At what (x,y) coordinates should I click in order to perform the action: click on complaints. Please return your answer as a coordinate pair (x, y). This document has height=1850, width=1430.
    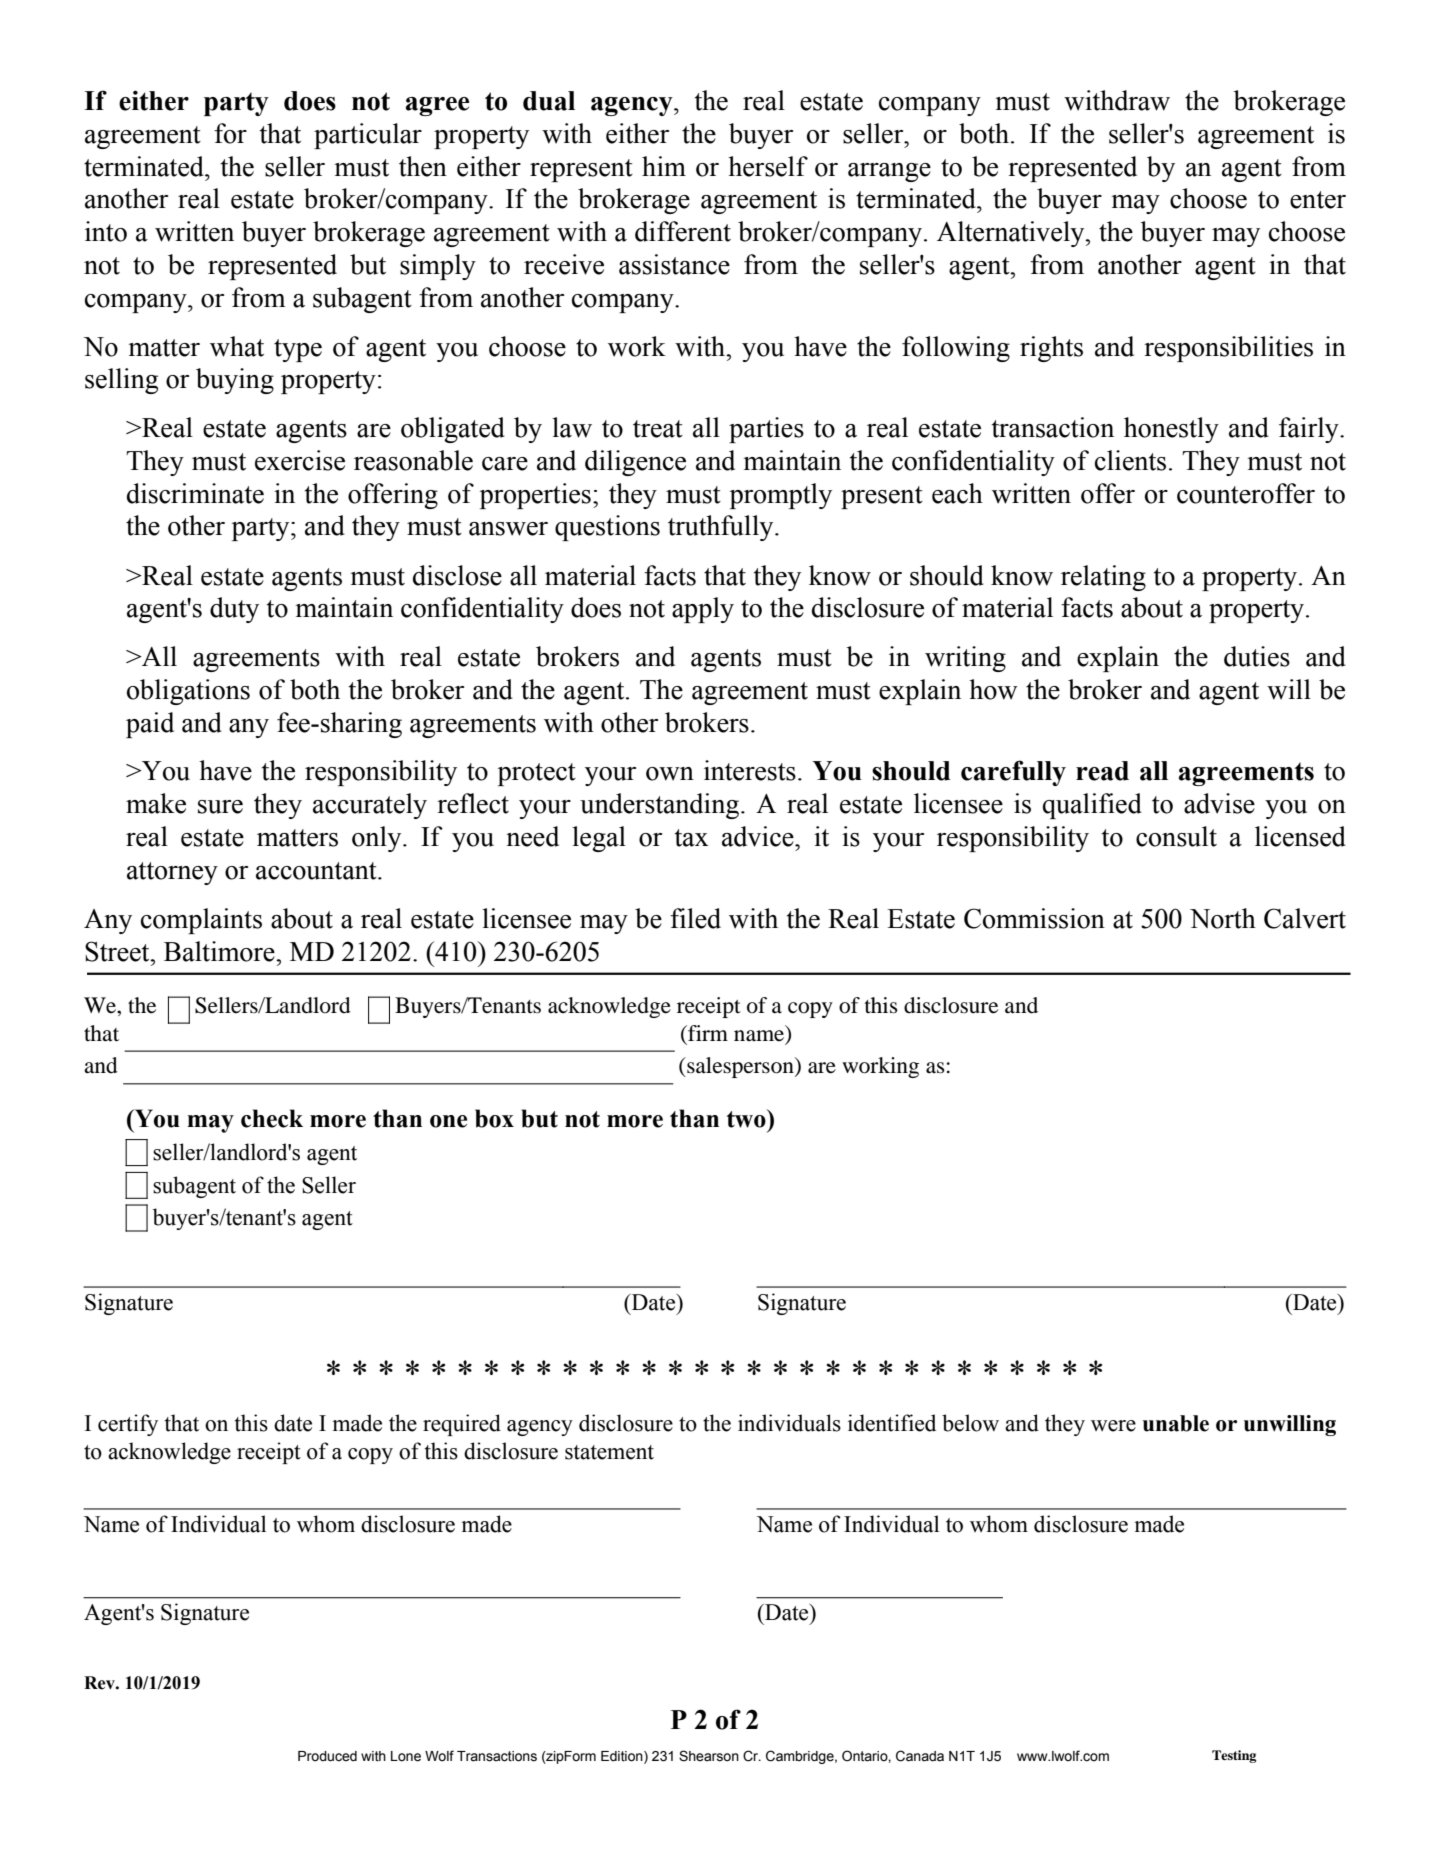
    Looking at the image, I should click on (201, 921).
